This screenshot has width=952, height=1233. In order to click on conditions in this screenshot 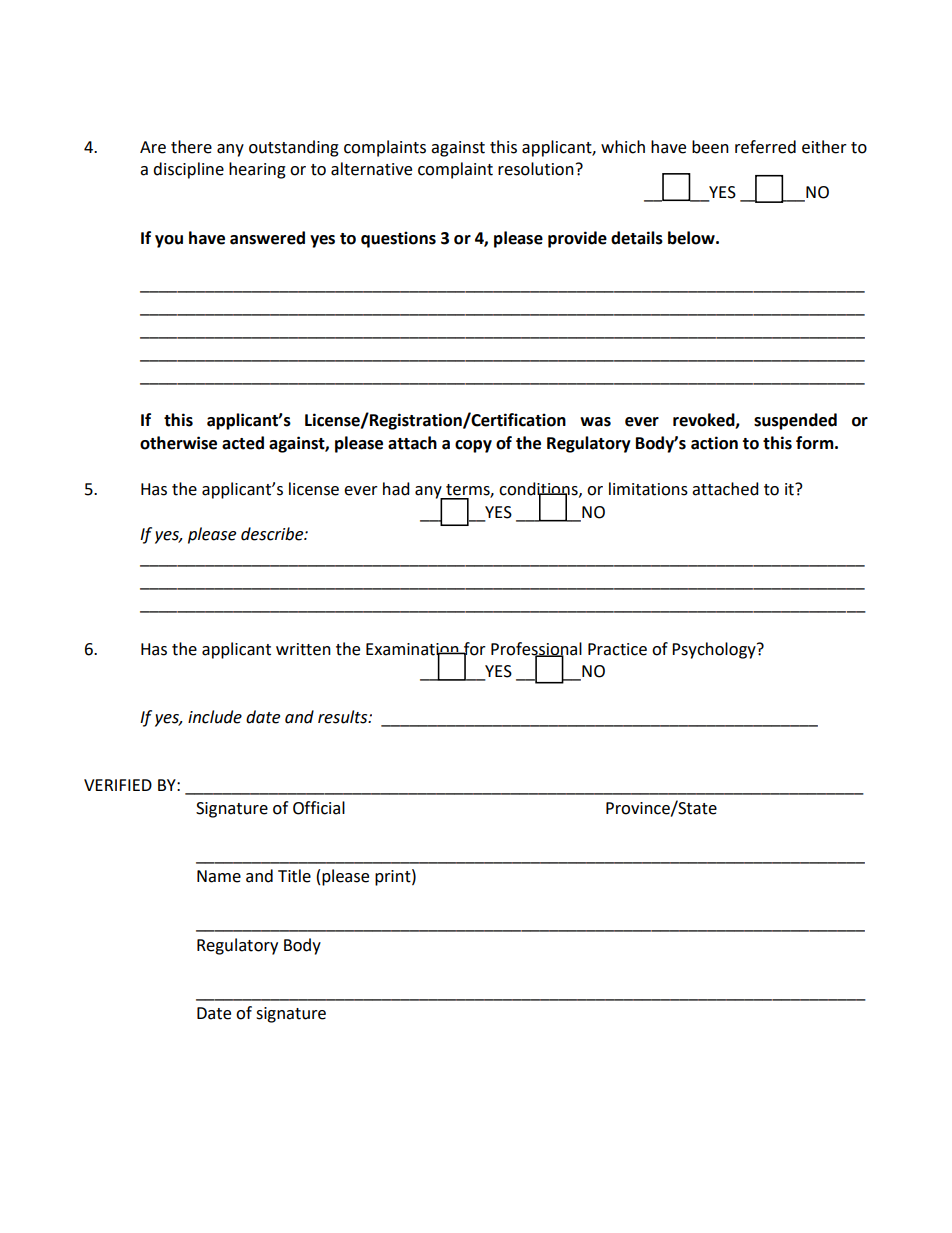, I will do `click(539, 489)`.
